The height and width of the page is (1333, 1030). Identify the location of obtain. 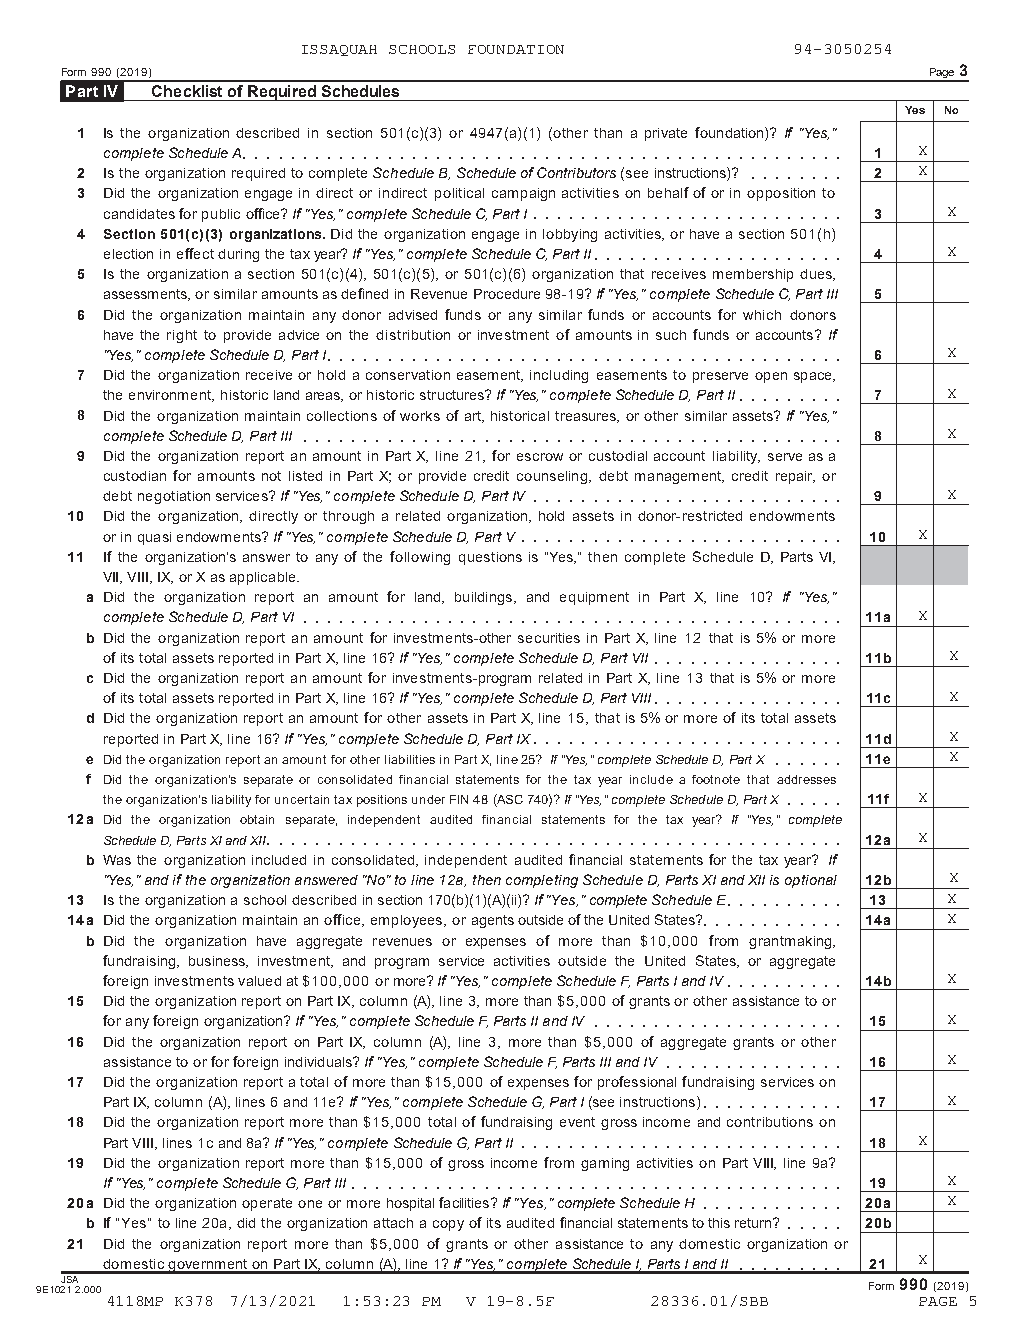
(257, 819).
